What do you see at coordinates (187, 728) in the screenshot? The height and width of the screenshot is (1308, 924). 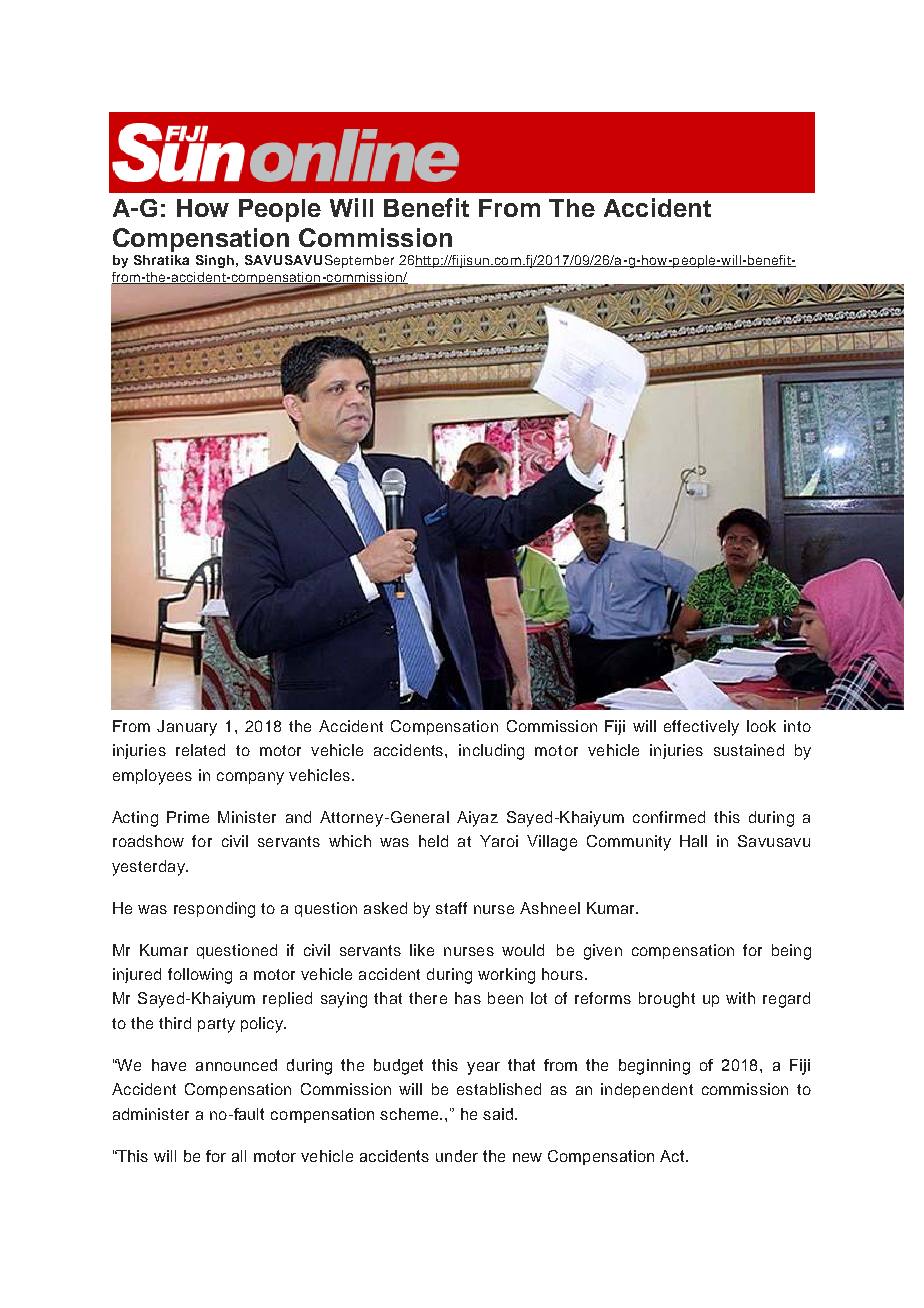 I see `January` at bounding box center [187, 728].
